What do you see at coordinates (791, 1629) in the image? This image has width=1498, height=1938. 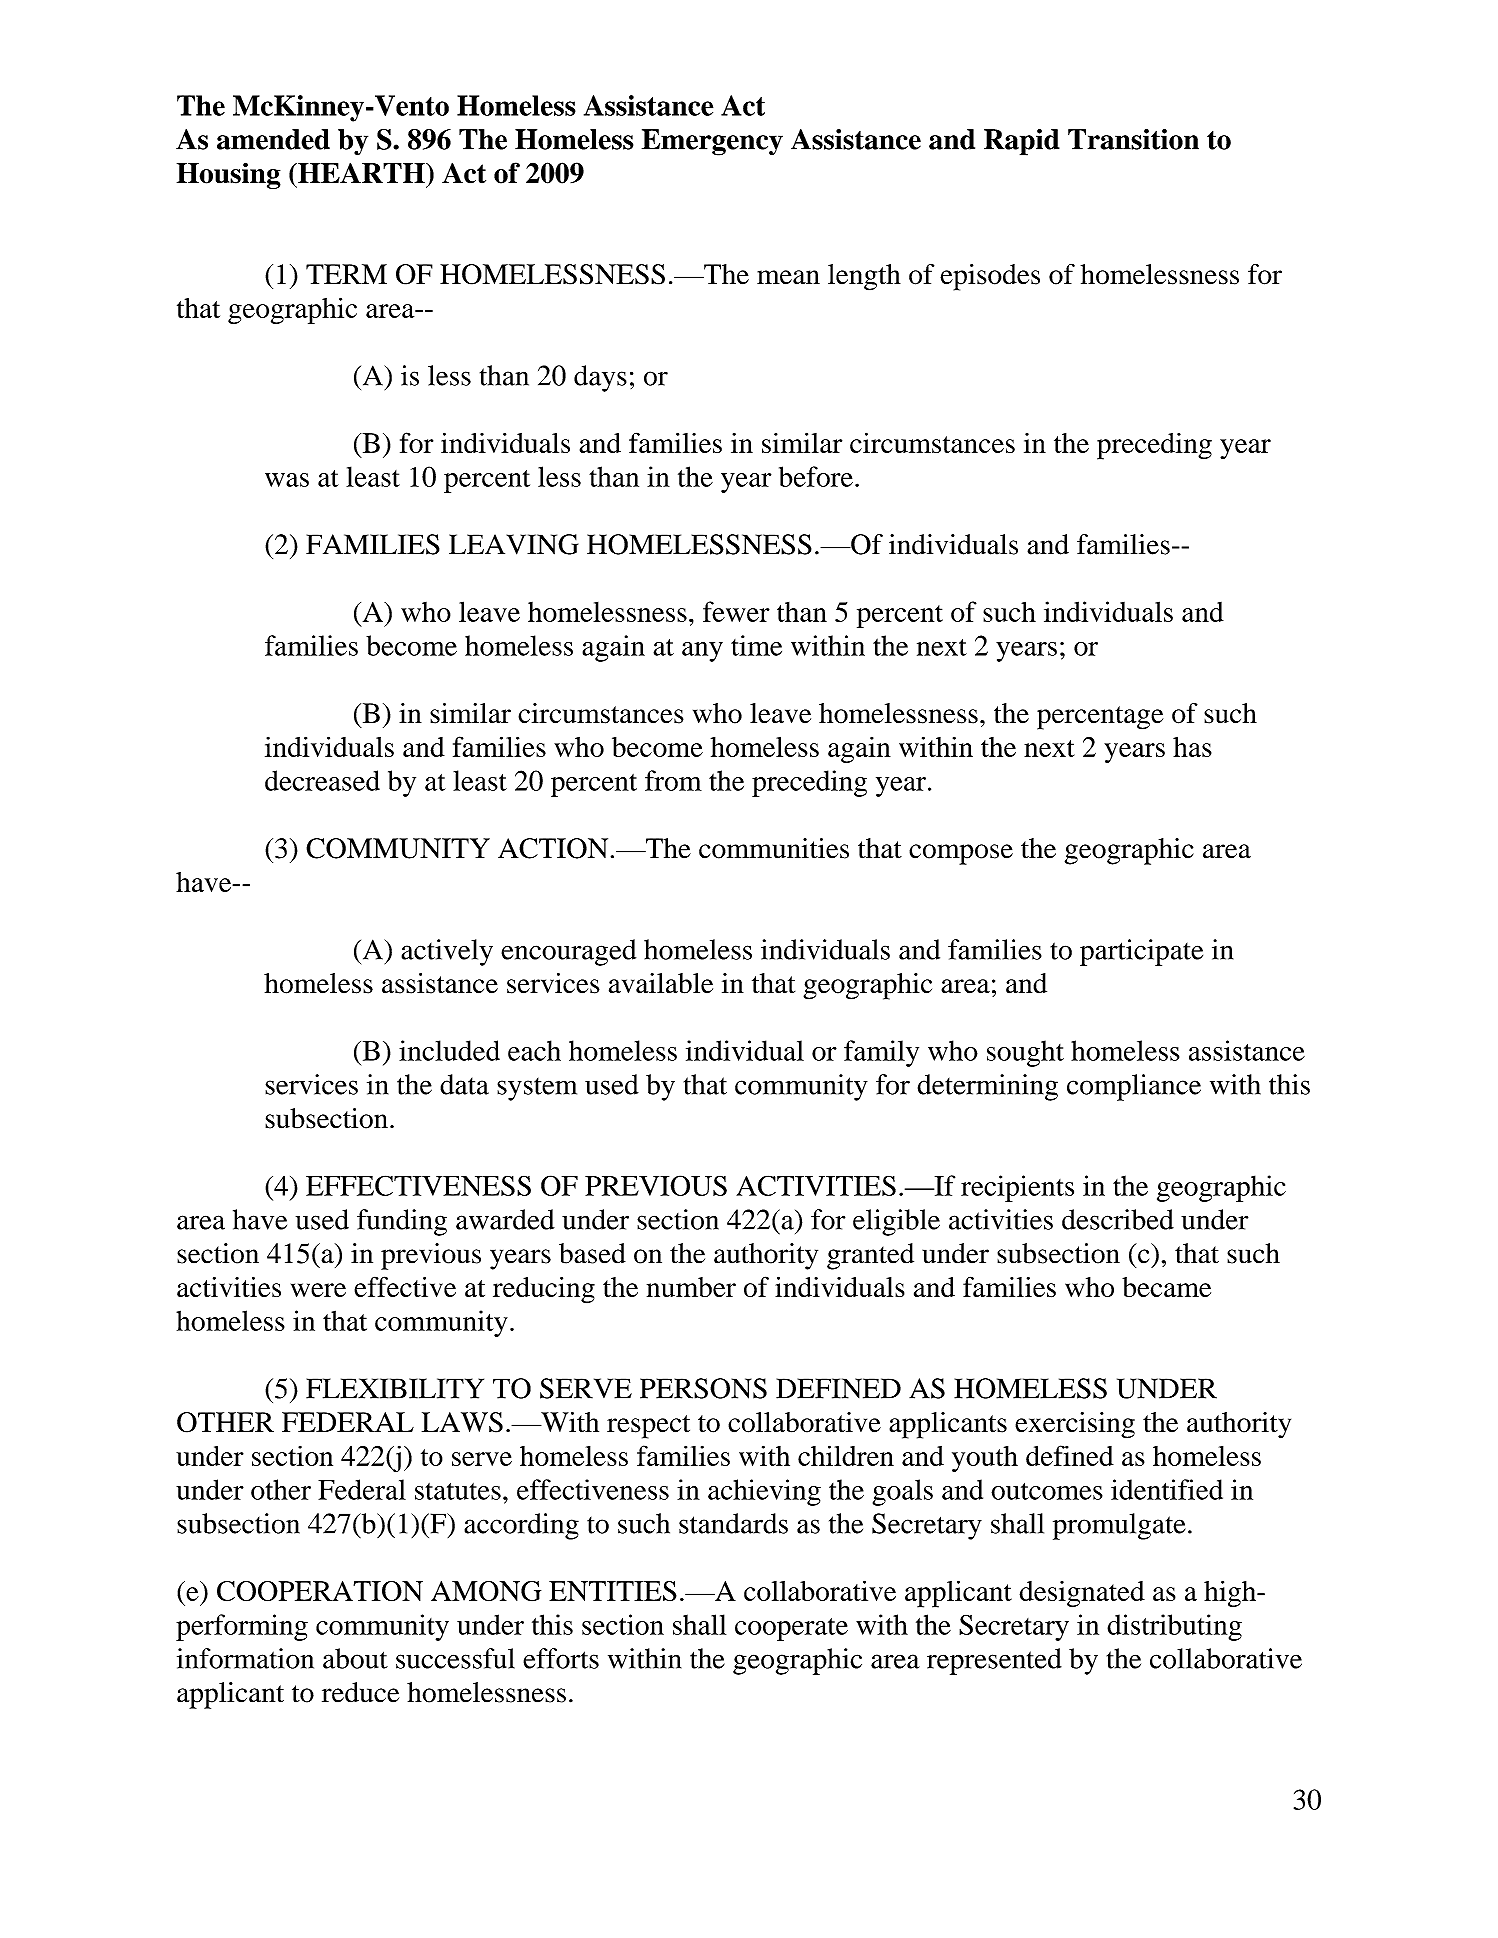 I see `cooperate` at bounding box center [791, 1629].
